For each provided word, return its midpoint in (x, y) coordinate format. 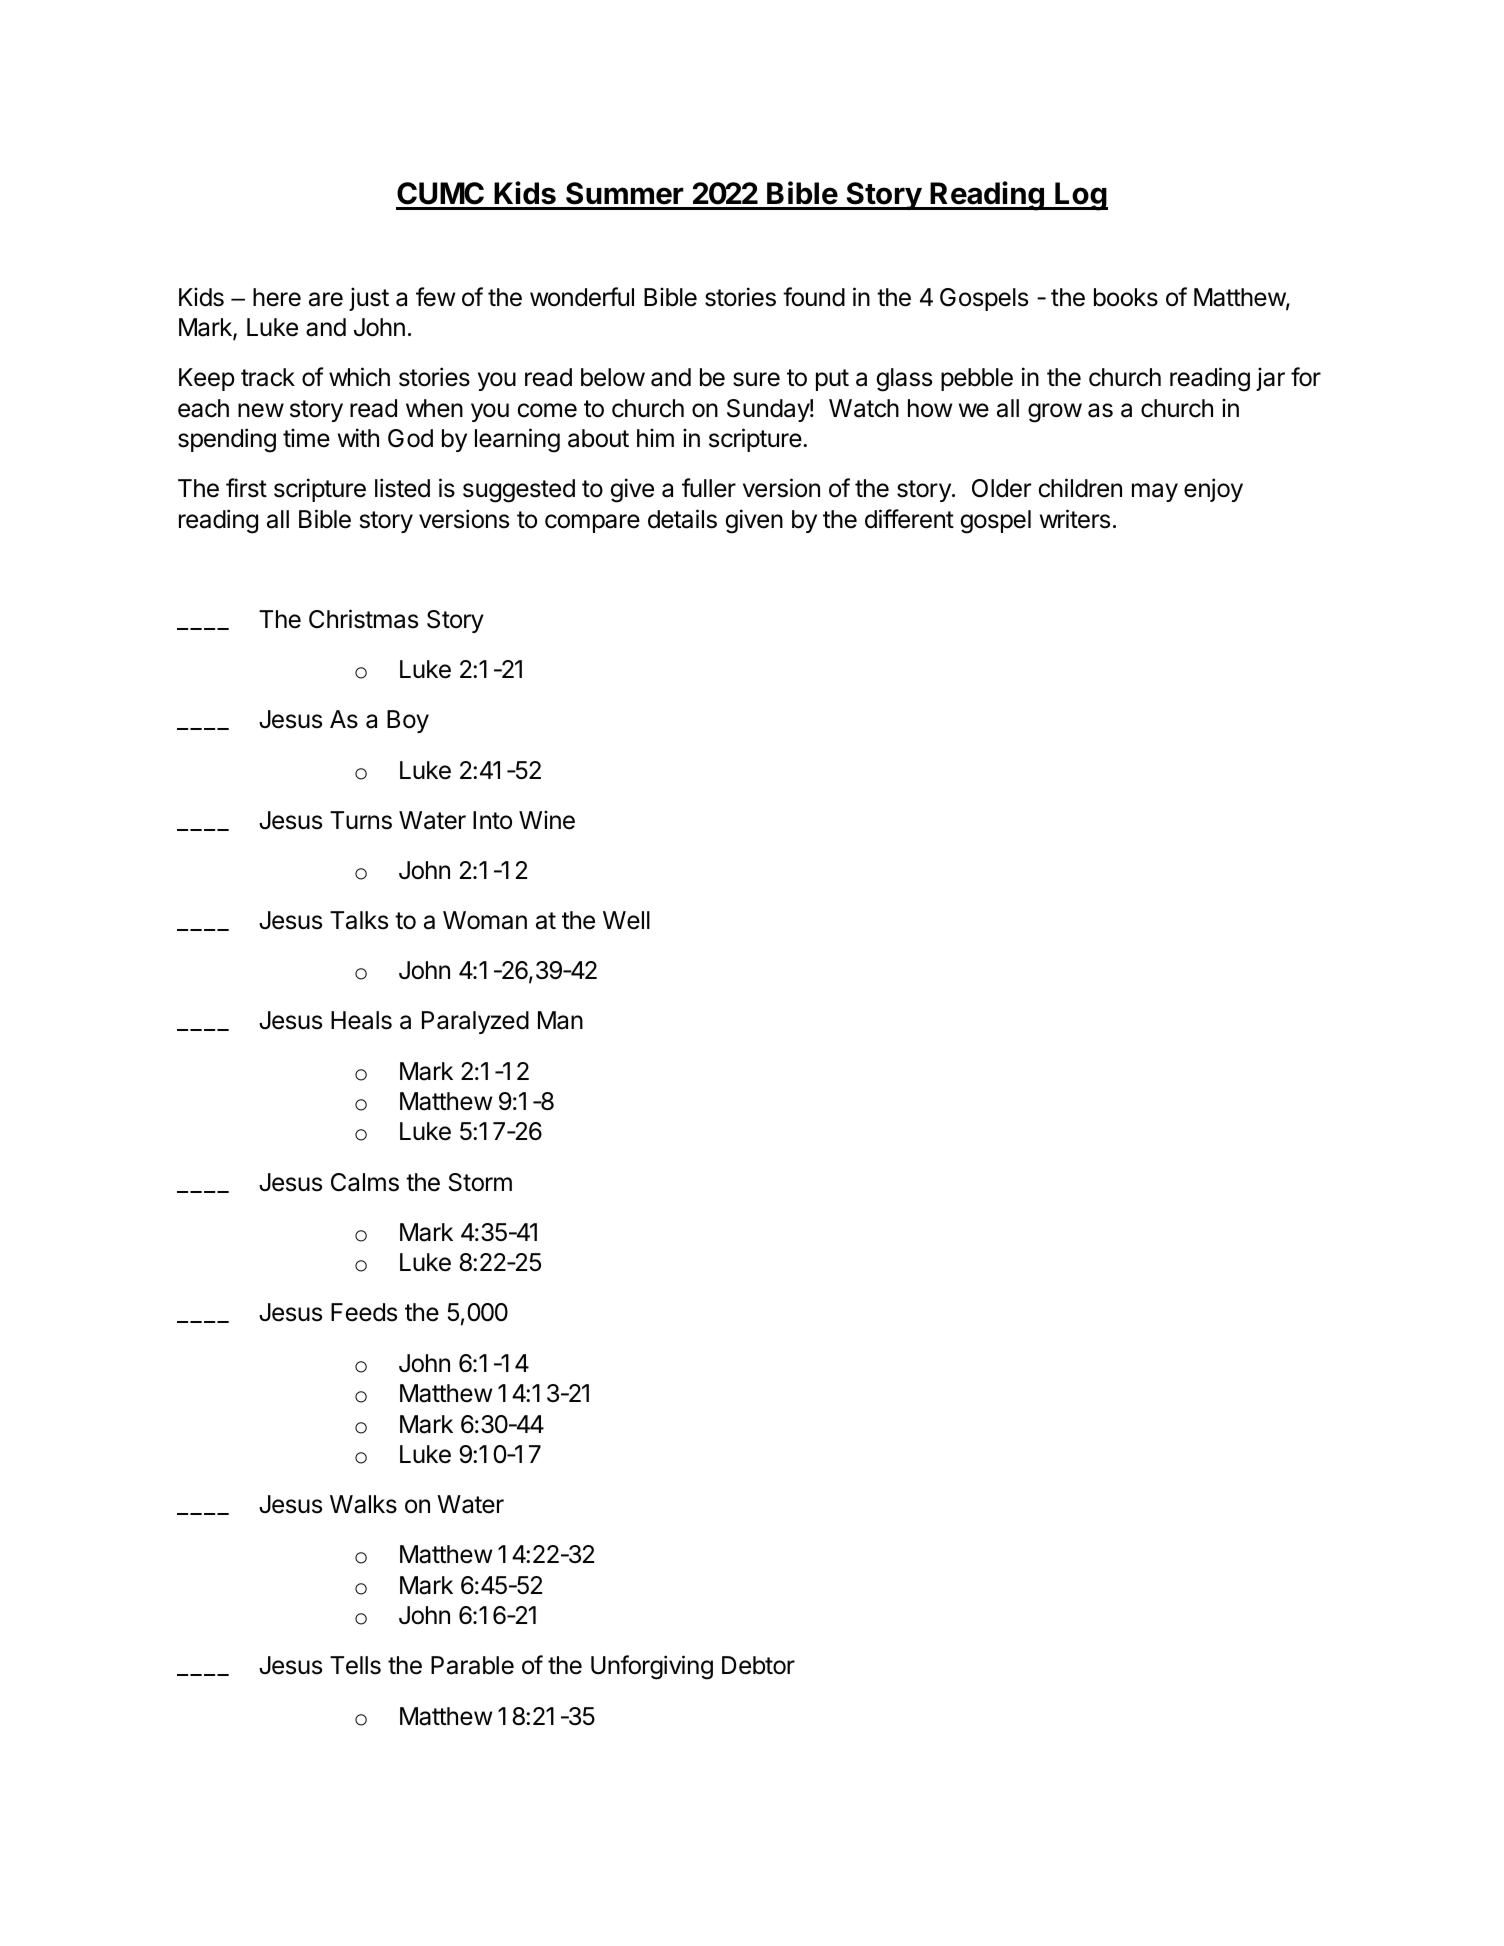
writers (1075, 519)
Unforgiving (652, 1667)
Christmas (363, 619)
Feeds (364, 1312)
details (682, 519)
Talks (359, 920)
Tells (355, 1665)
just (369, 299)
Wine (547, 820)
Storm (480, 1182)
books (1126, 297)
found (814, 297)
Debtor (758, 1665)
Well (626, 920)
